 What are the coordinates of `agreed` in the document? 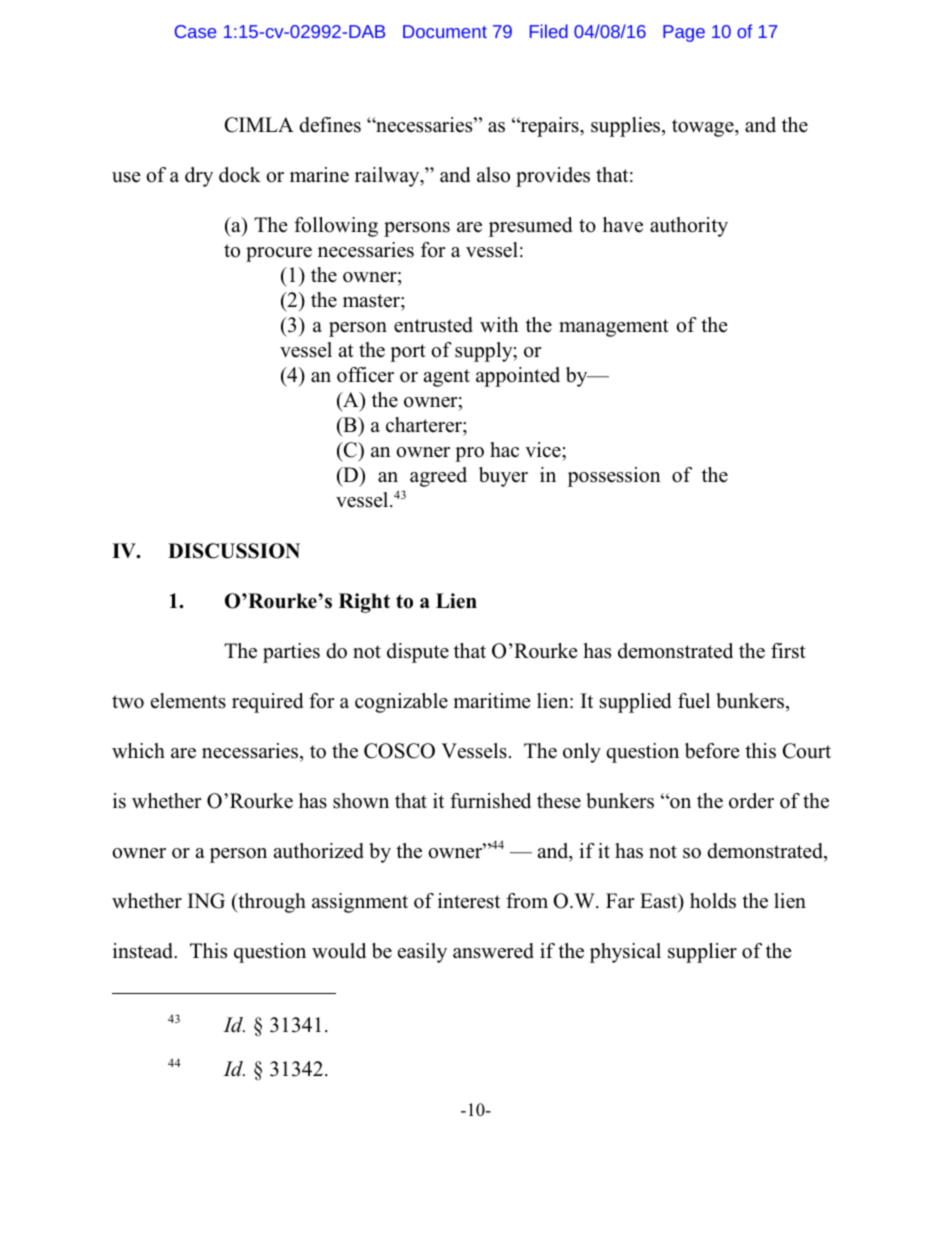 It's located at (438, 477).
